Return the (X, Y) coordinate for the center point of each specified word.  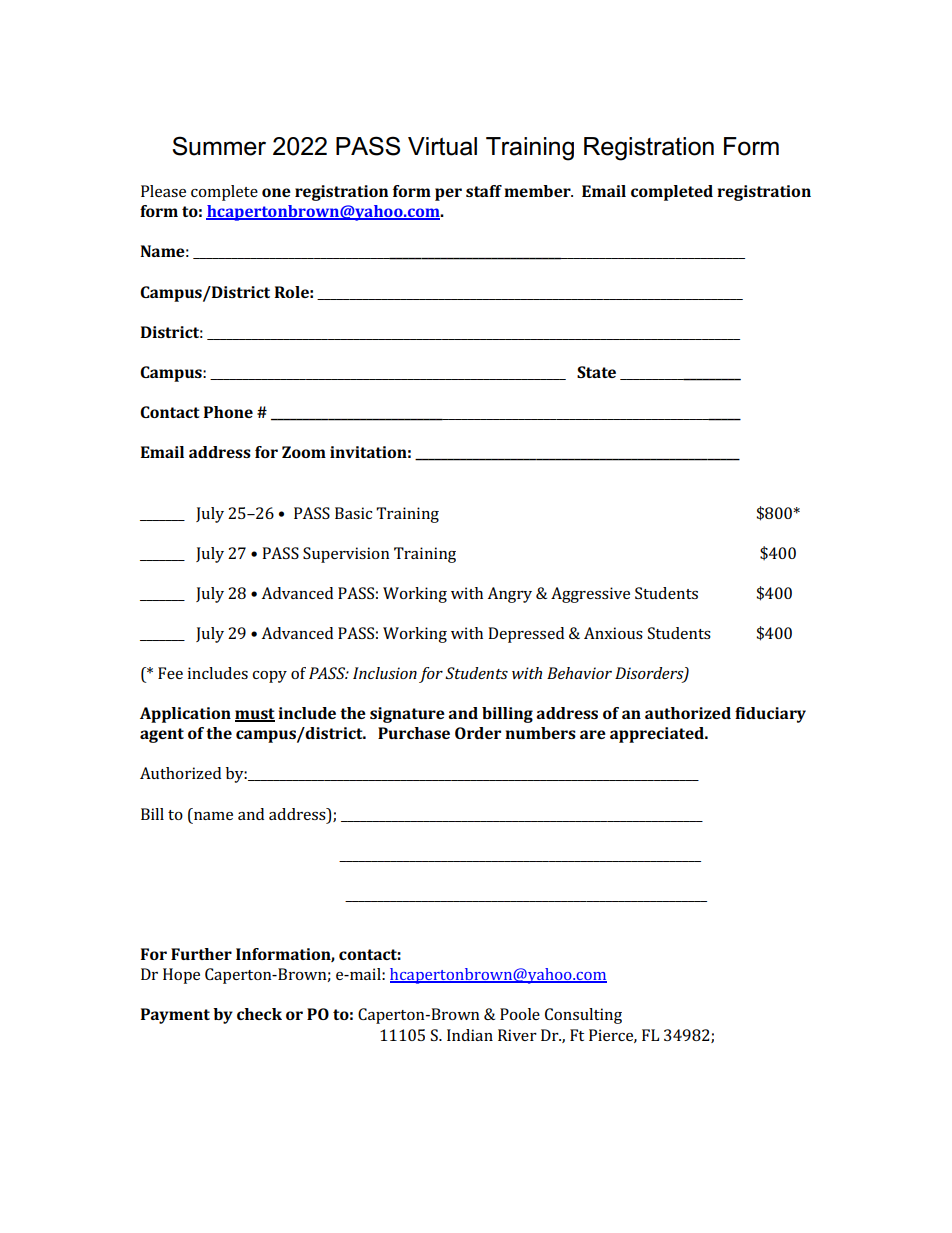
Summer (219, 146)
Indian (470, 1035)
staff (484, 191)
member (538, 191)
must (255, 715)
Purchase (414, 733)
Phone (228, 412)
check (259, 1014)
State (596, 372)
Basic (353, 513)
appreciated (658, 735)
